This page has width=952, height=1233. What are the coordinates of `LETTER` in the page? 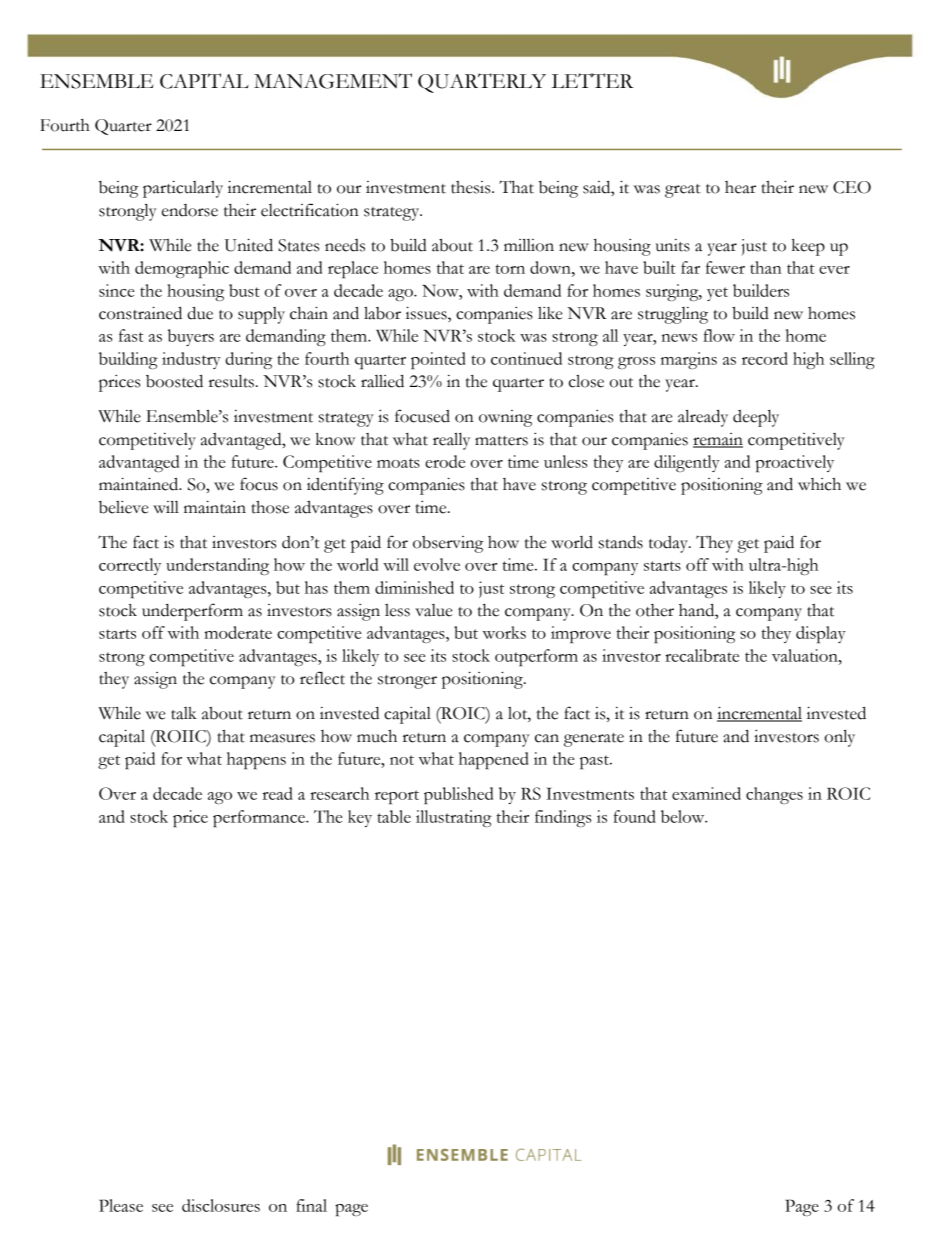 It's located at (593, 80).
